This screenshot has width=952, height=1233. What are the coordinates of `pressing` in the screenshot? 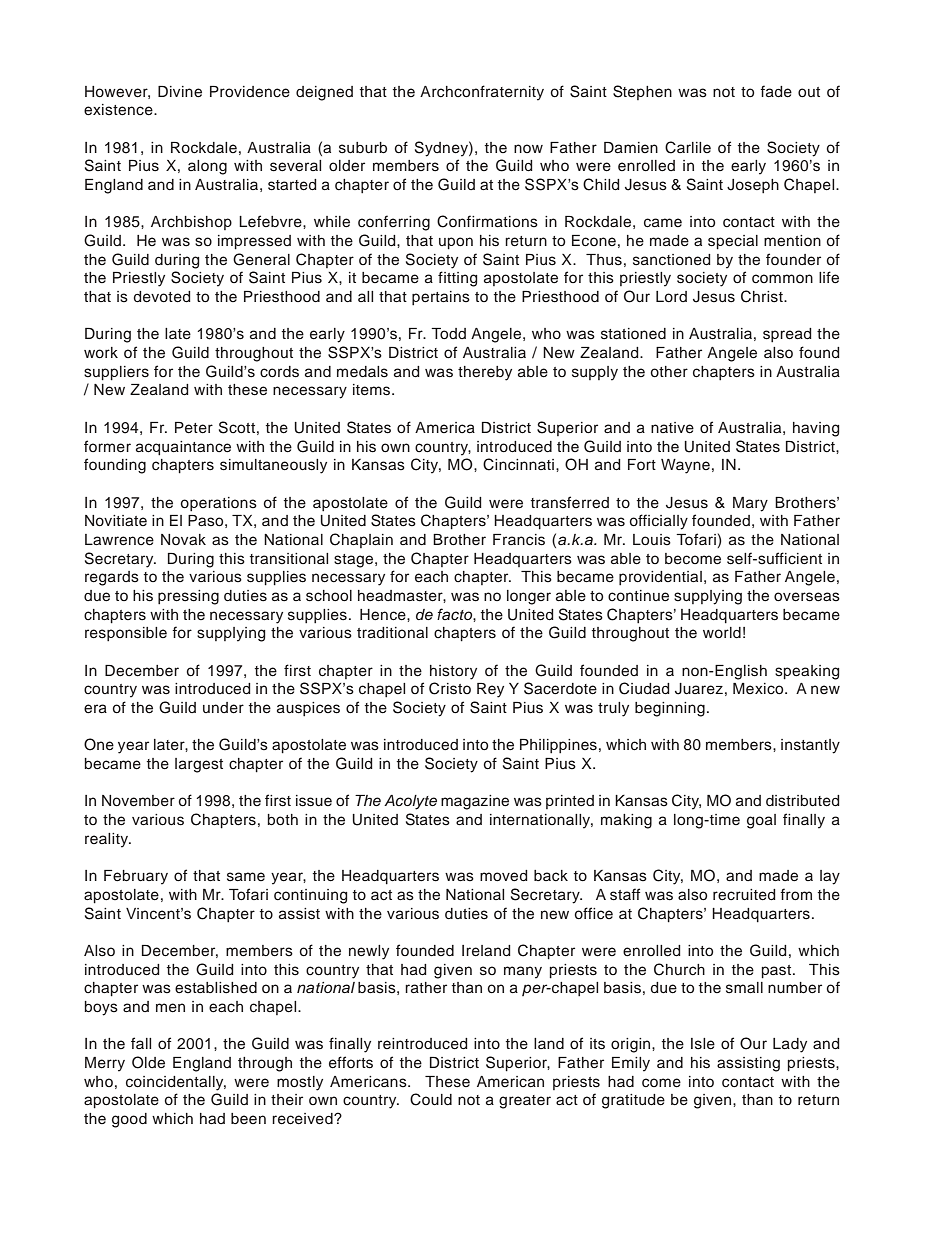 It's located at (188, 597).
